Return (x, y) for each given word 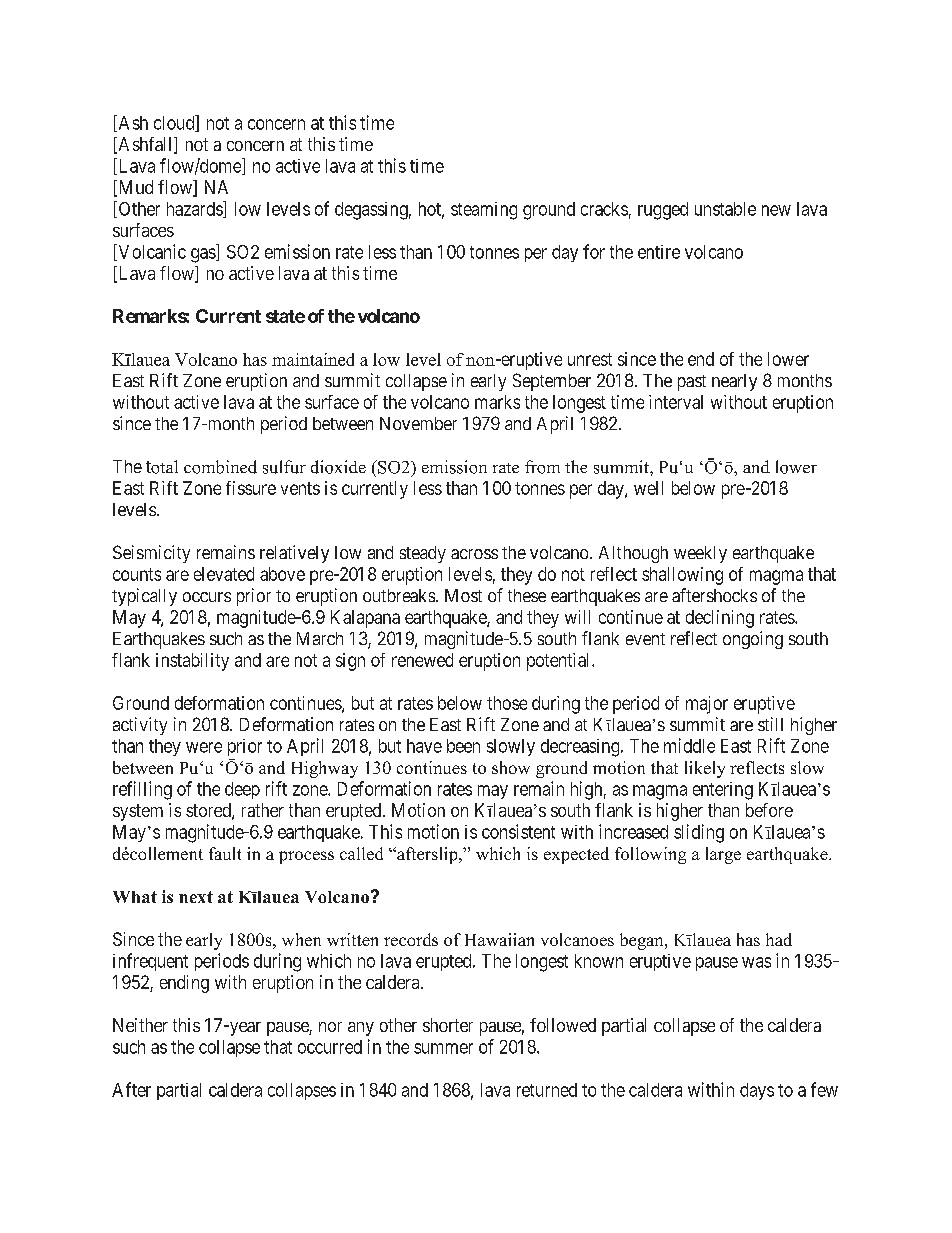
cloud (175, 123)
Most (463, 595)
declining (720, 619)
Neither (140, 1025)
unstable (725, 209)
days (757, 1091)
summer (443, 1048)
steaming (484, 211)
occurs (207, 597)
